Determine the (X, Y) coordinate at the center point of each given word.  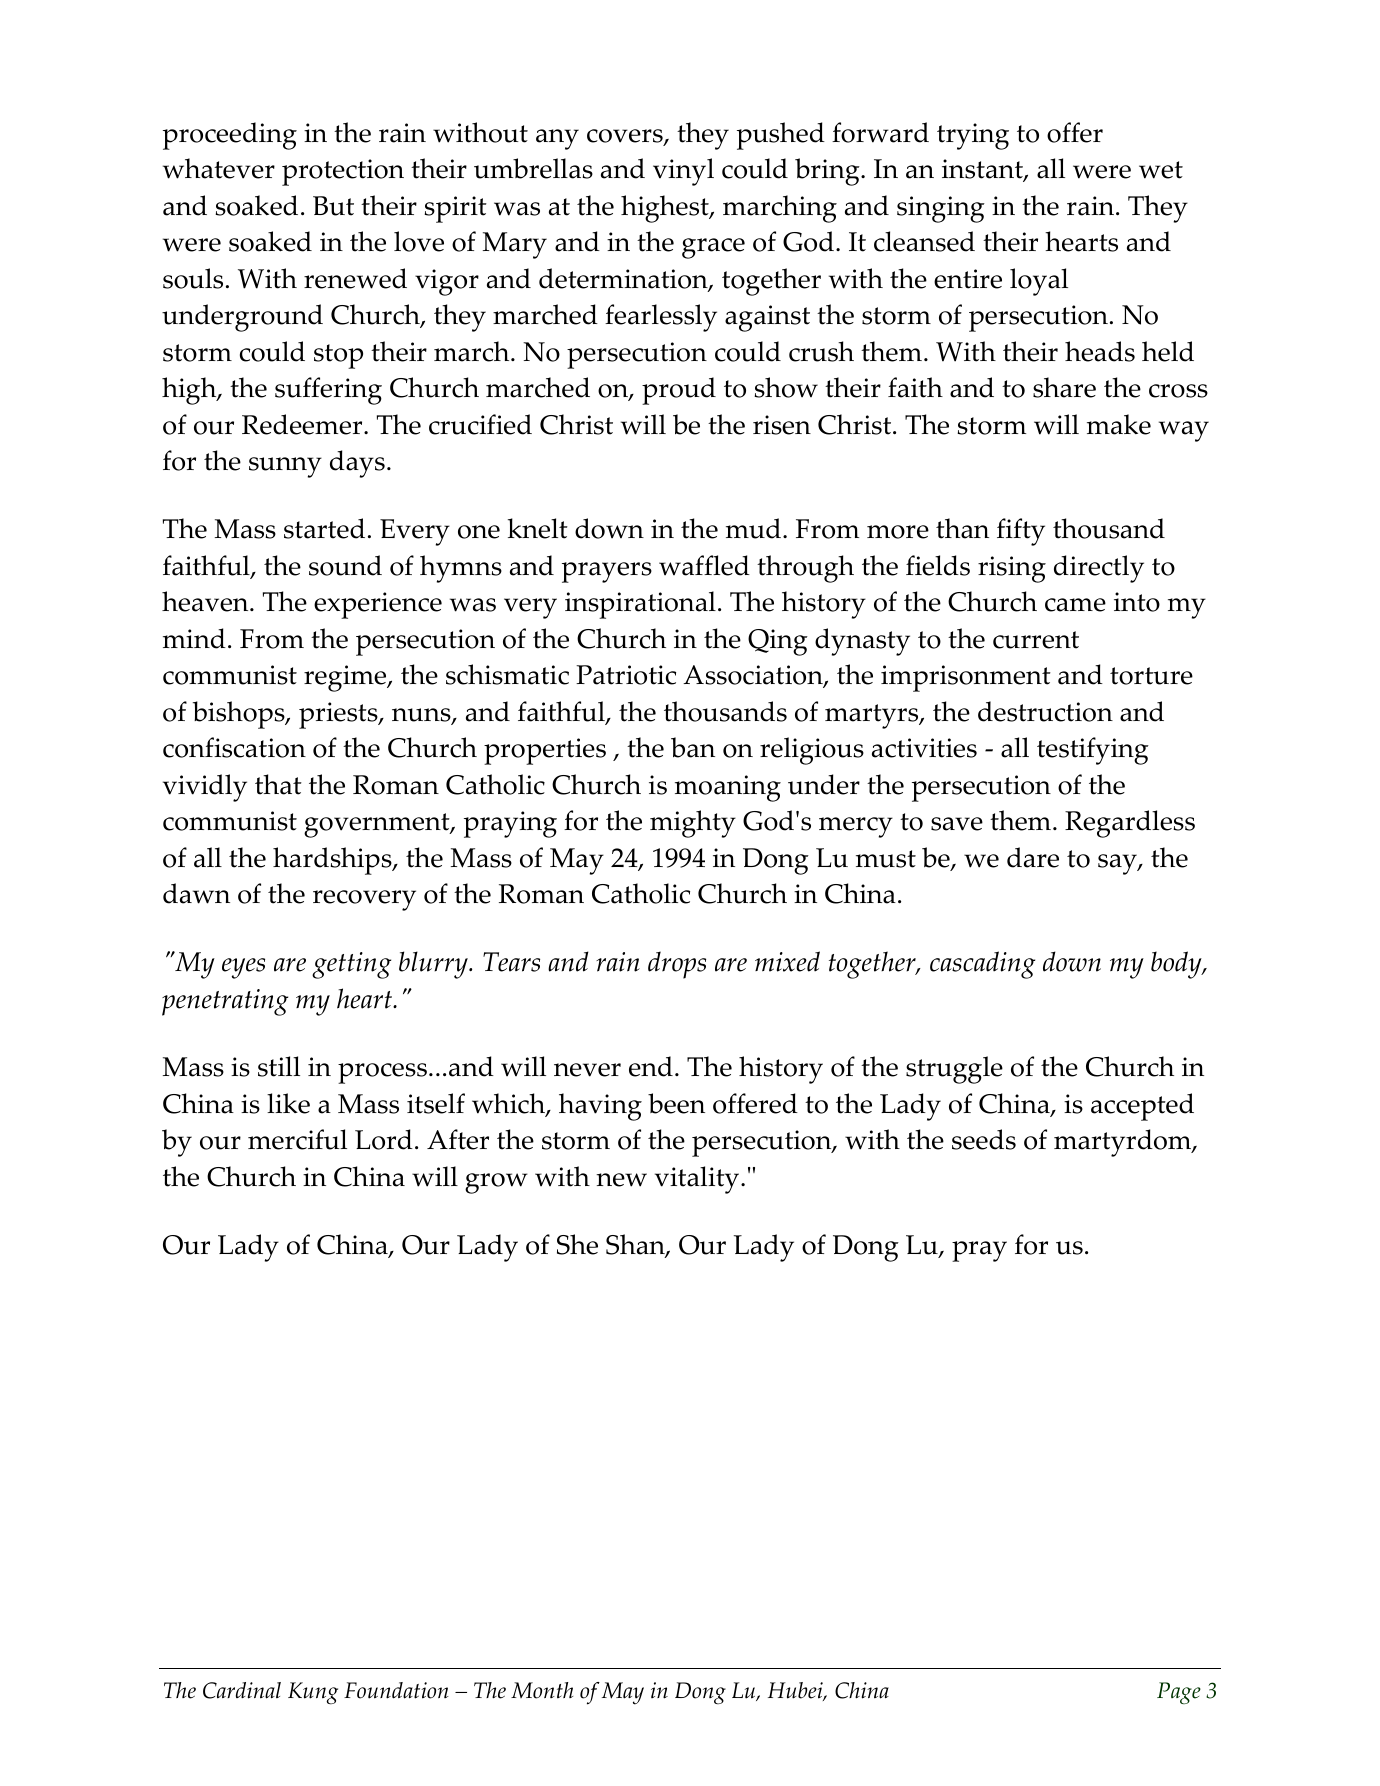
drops (677, 965)
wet (1161, 170)
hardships (333, 861)
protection (343, 172)
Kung (313, 1693)
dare (1033, 857)
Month (542, 1690)
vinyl (683, 172)
